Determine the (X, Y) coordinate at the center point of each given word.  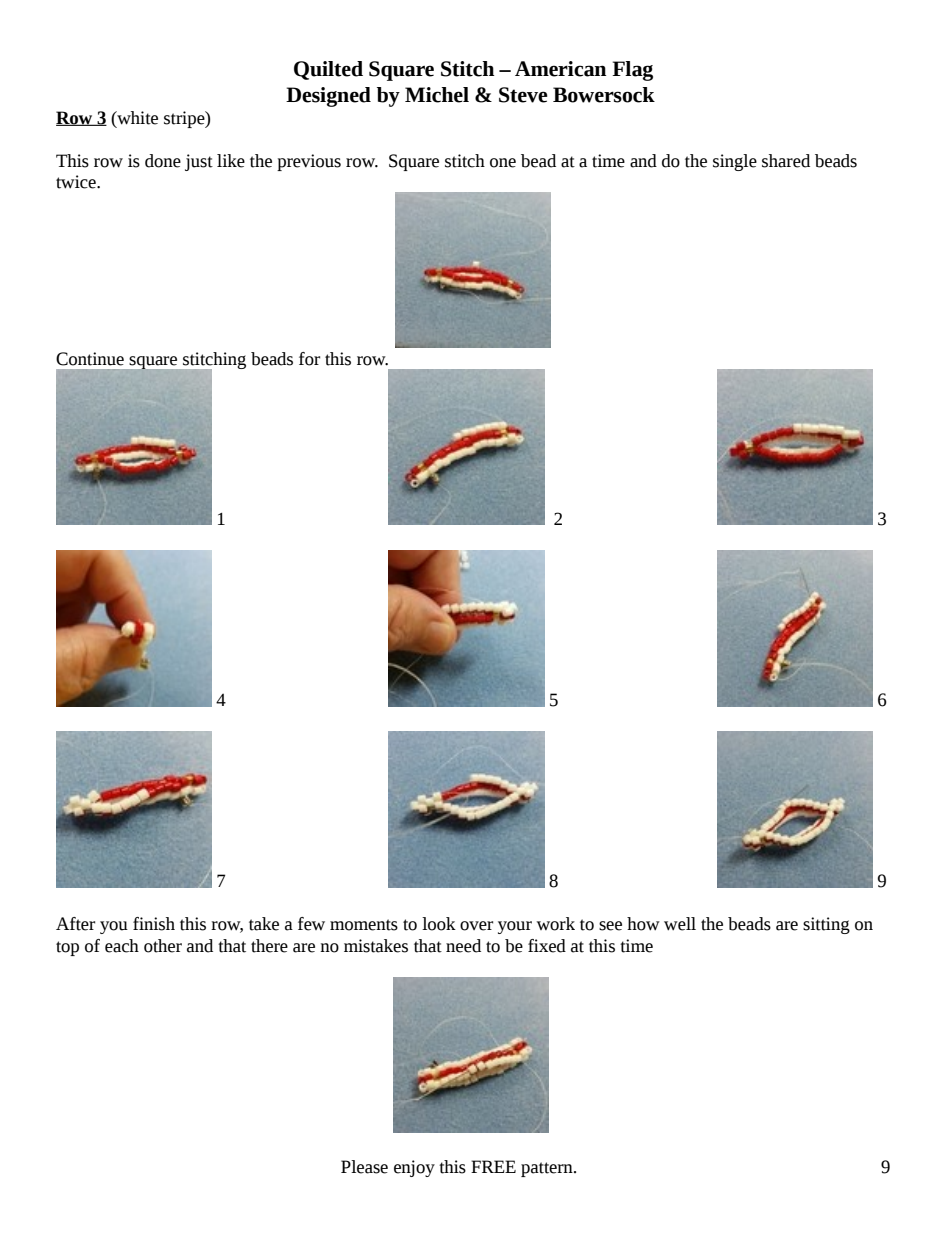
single (735, 162)
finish (154, 924)
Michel (437, 95)
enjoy (414, 1168)
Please (364, 1167)
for (309, 359)
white (136, 118)
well (680, 924)
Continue (90, 359)
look (439, 924)
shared (786, 161)
